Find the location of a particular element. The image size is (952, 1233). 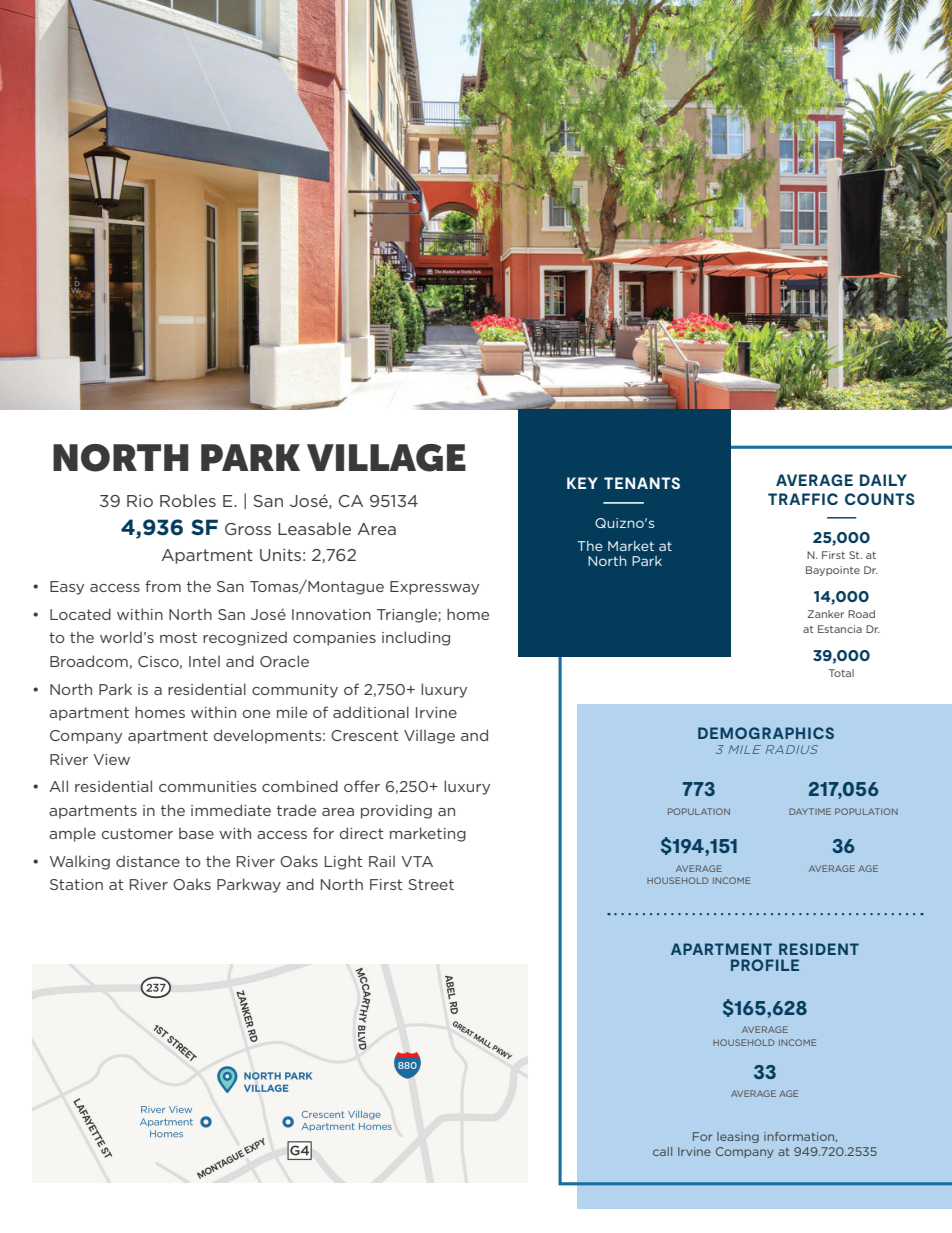

leasing is located at coordinates (738, 1137).
